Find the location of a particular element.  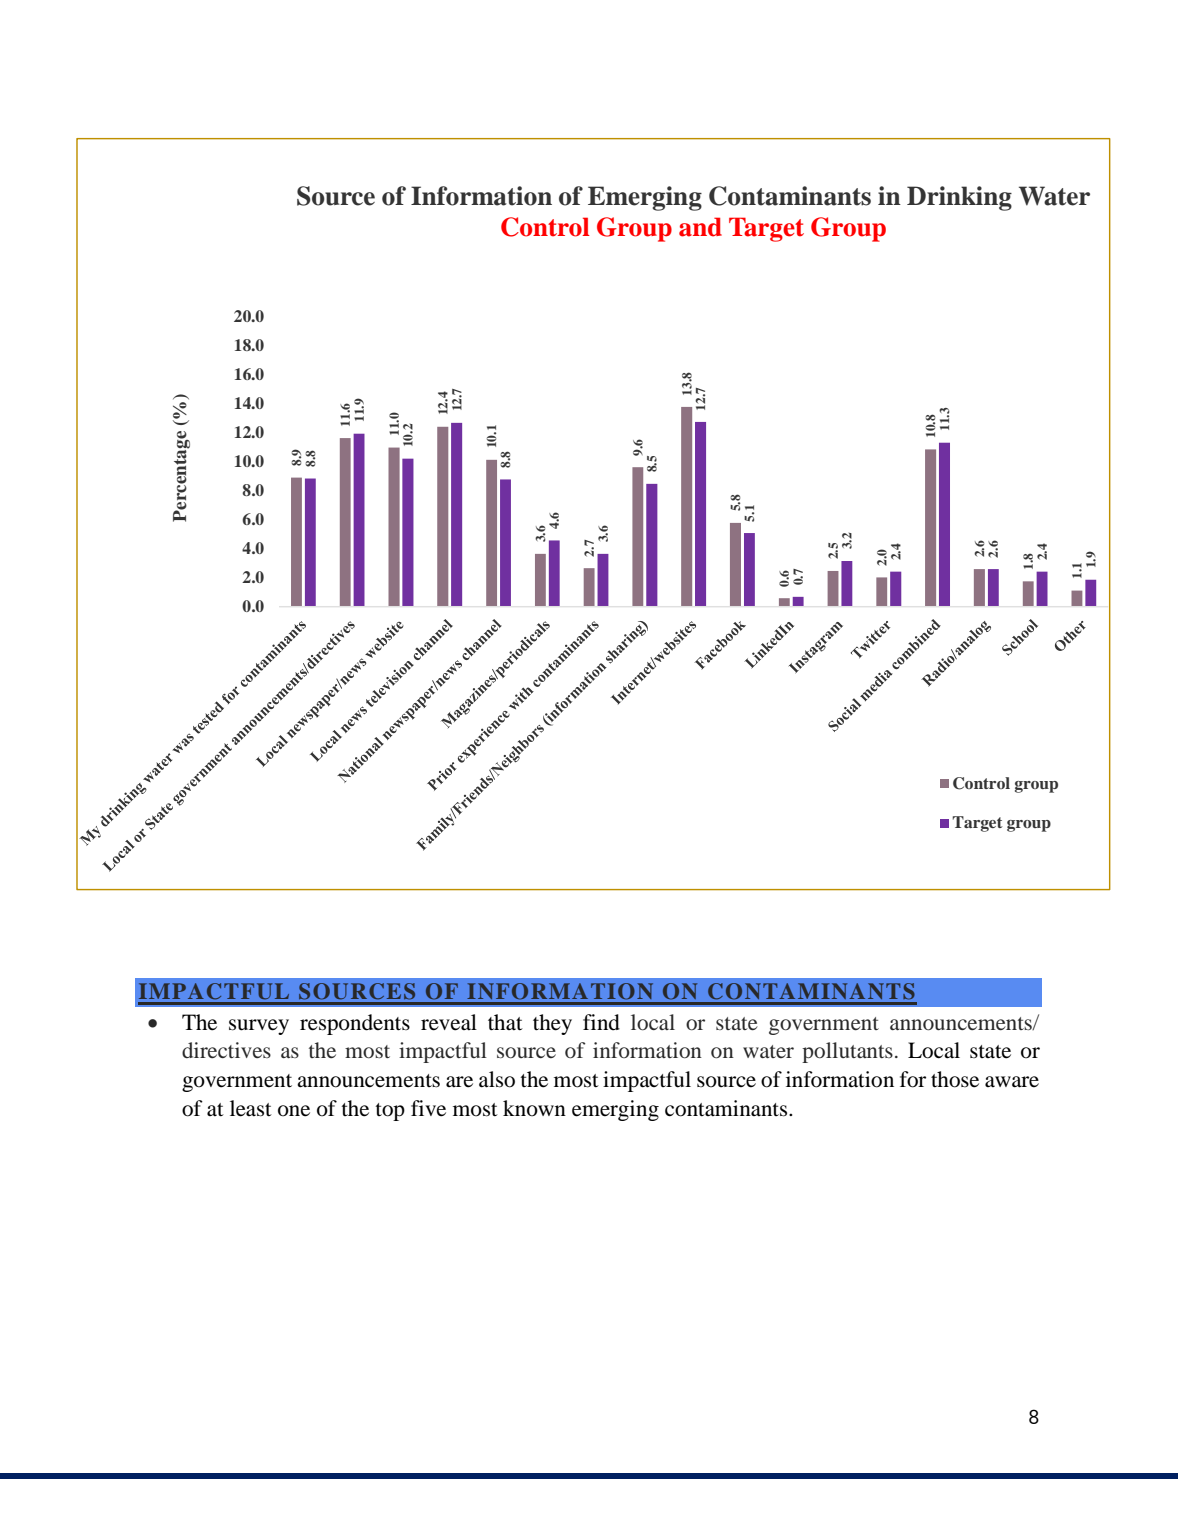

and is located at coordinates (700, 227).
